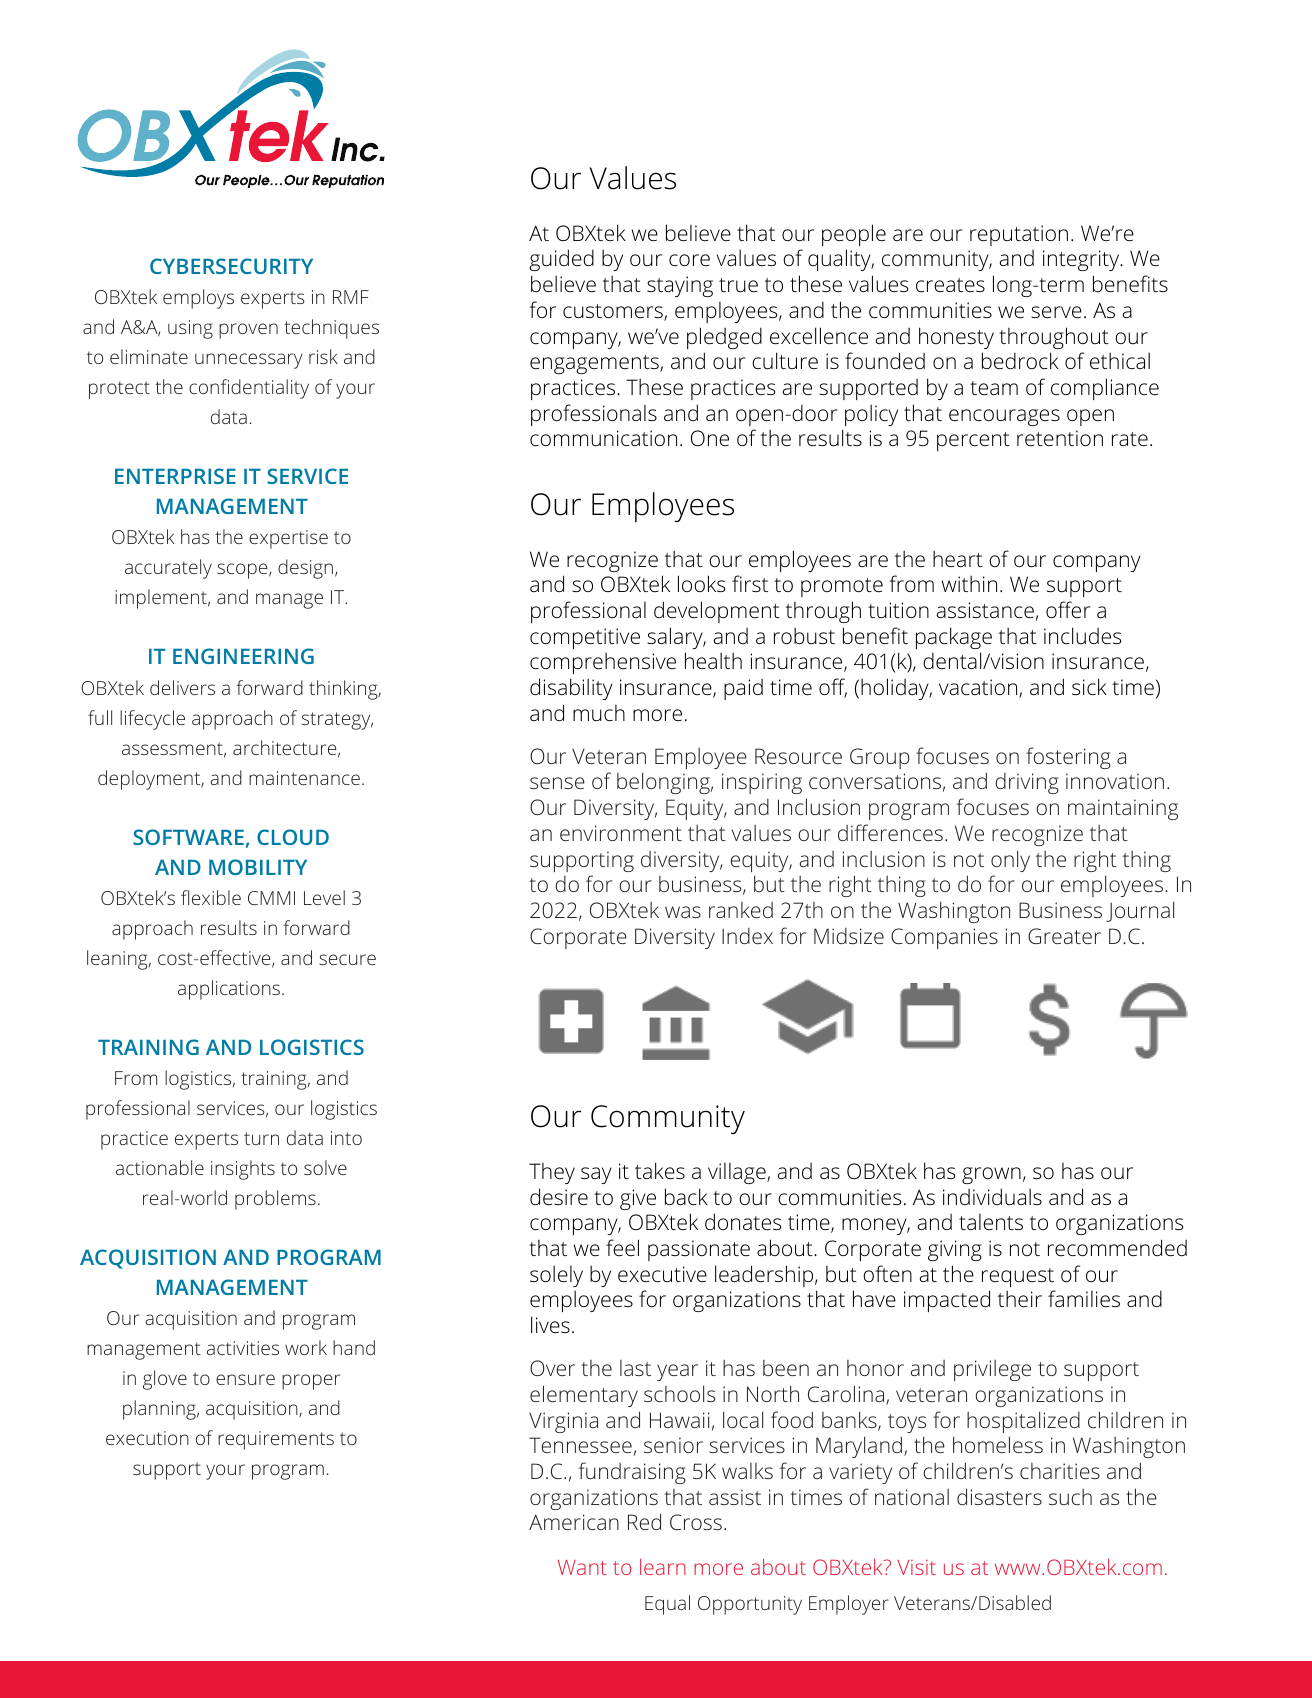  What do you see at coordinates (614, 312) in the screenshot?
I see `customers` at bounding box center [614, 312].
